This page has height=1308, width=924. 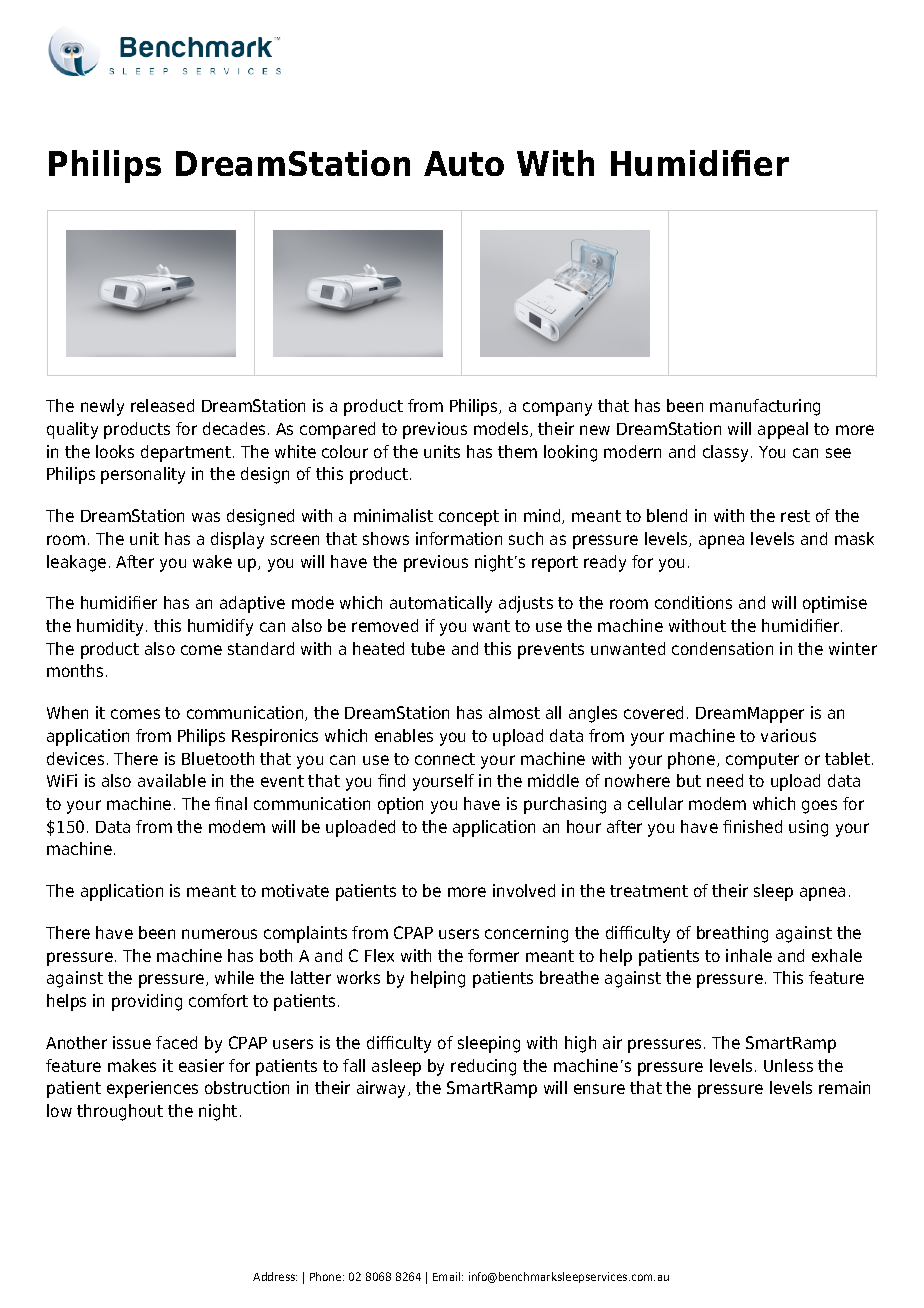 I want to click on released, so click(x=162, y=405).
